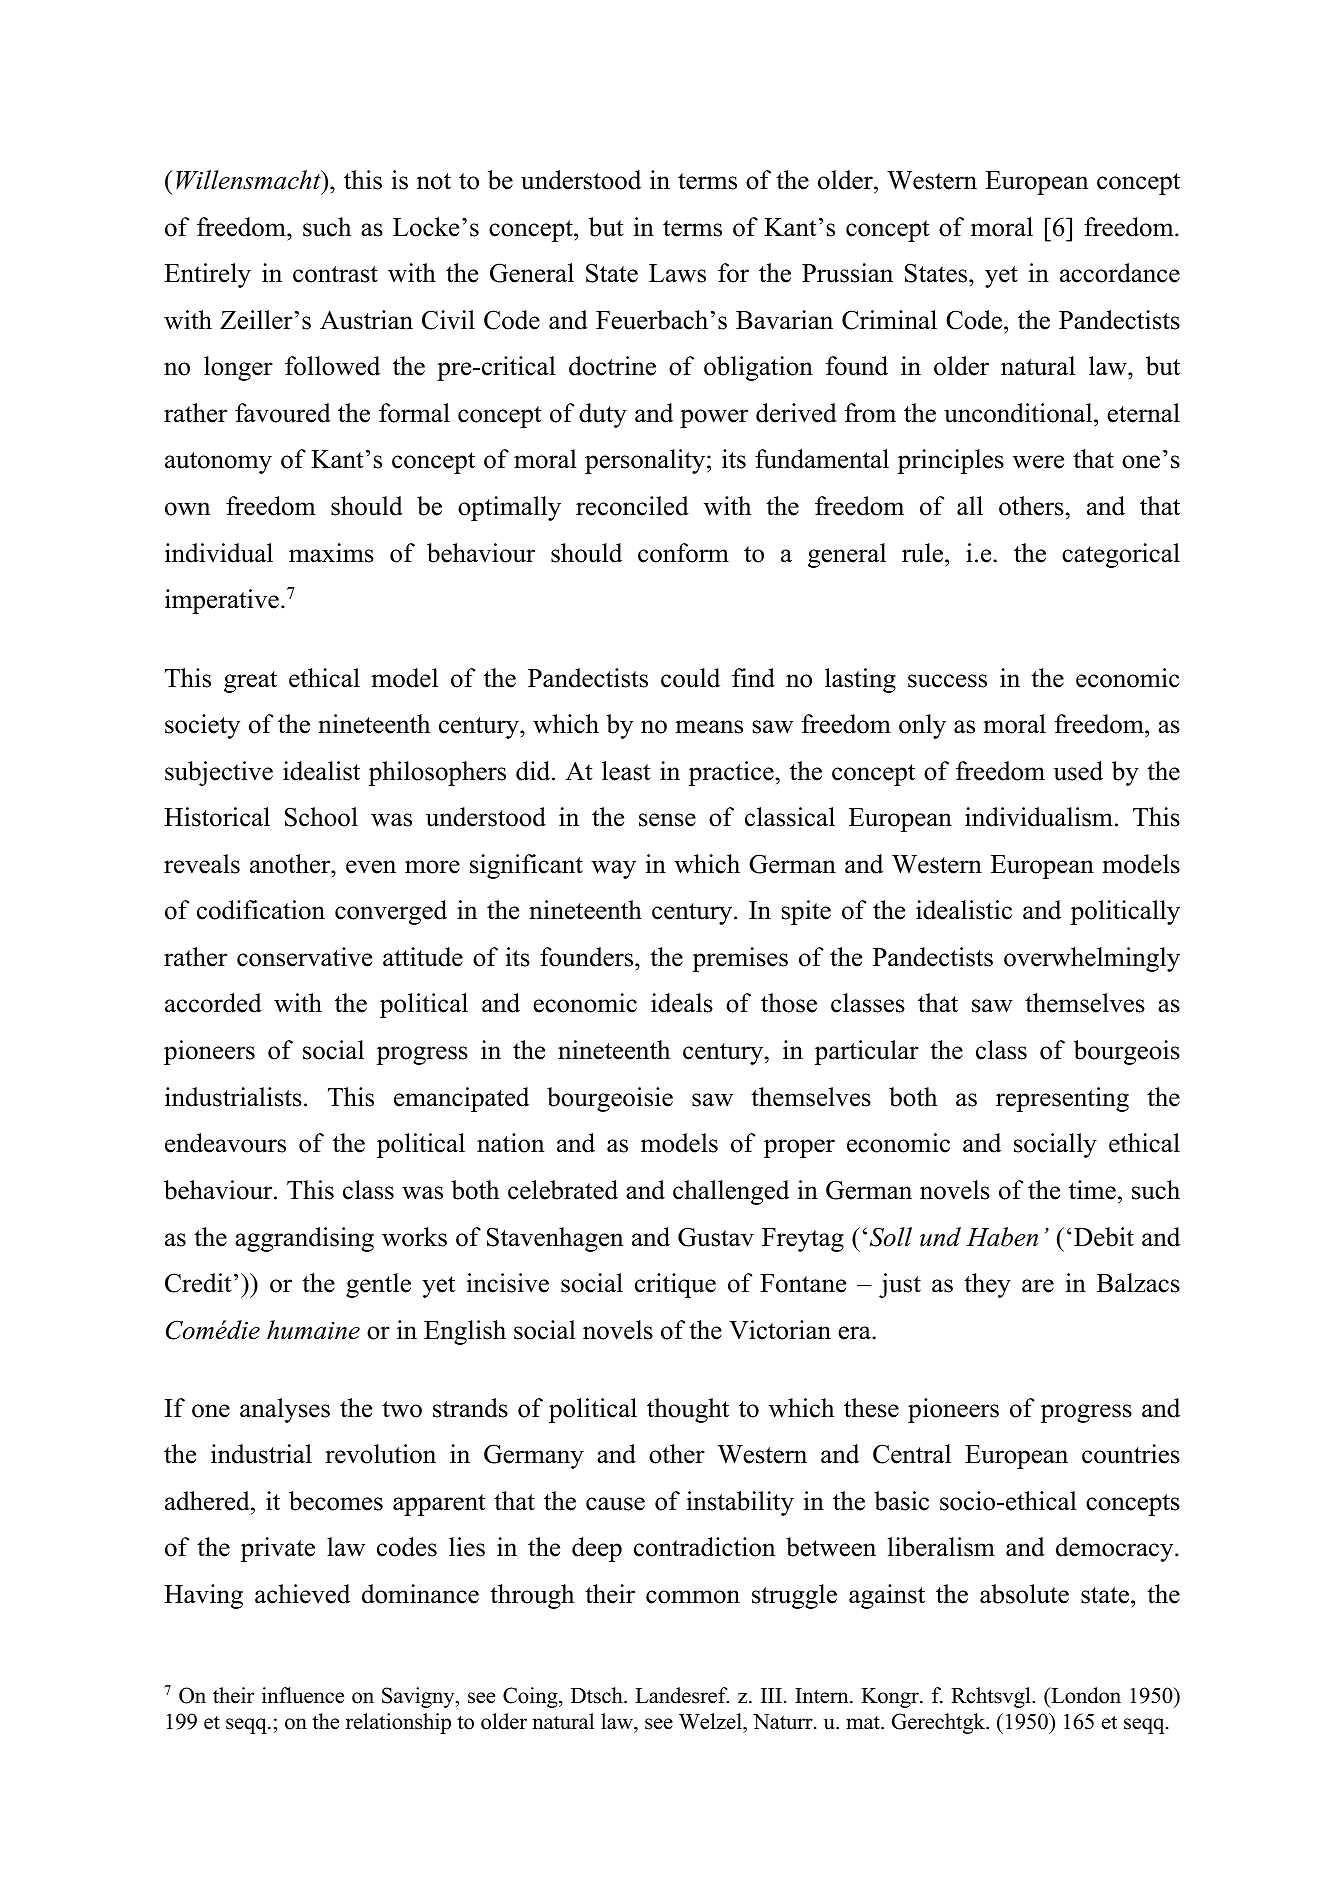 The image size is (1340, 1895). Describe the element at coordinates (1120, 273) in the screenshot. I see `accordance` at that location.
